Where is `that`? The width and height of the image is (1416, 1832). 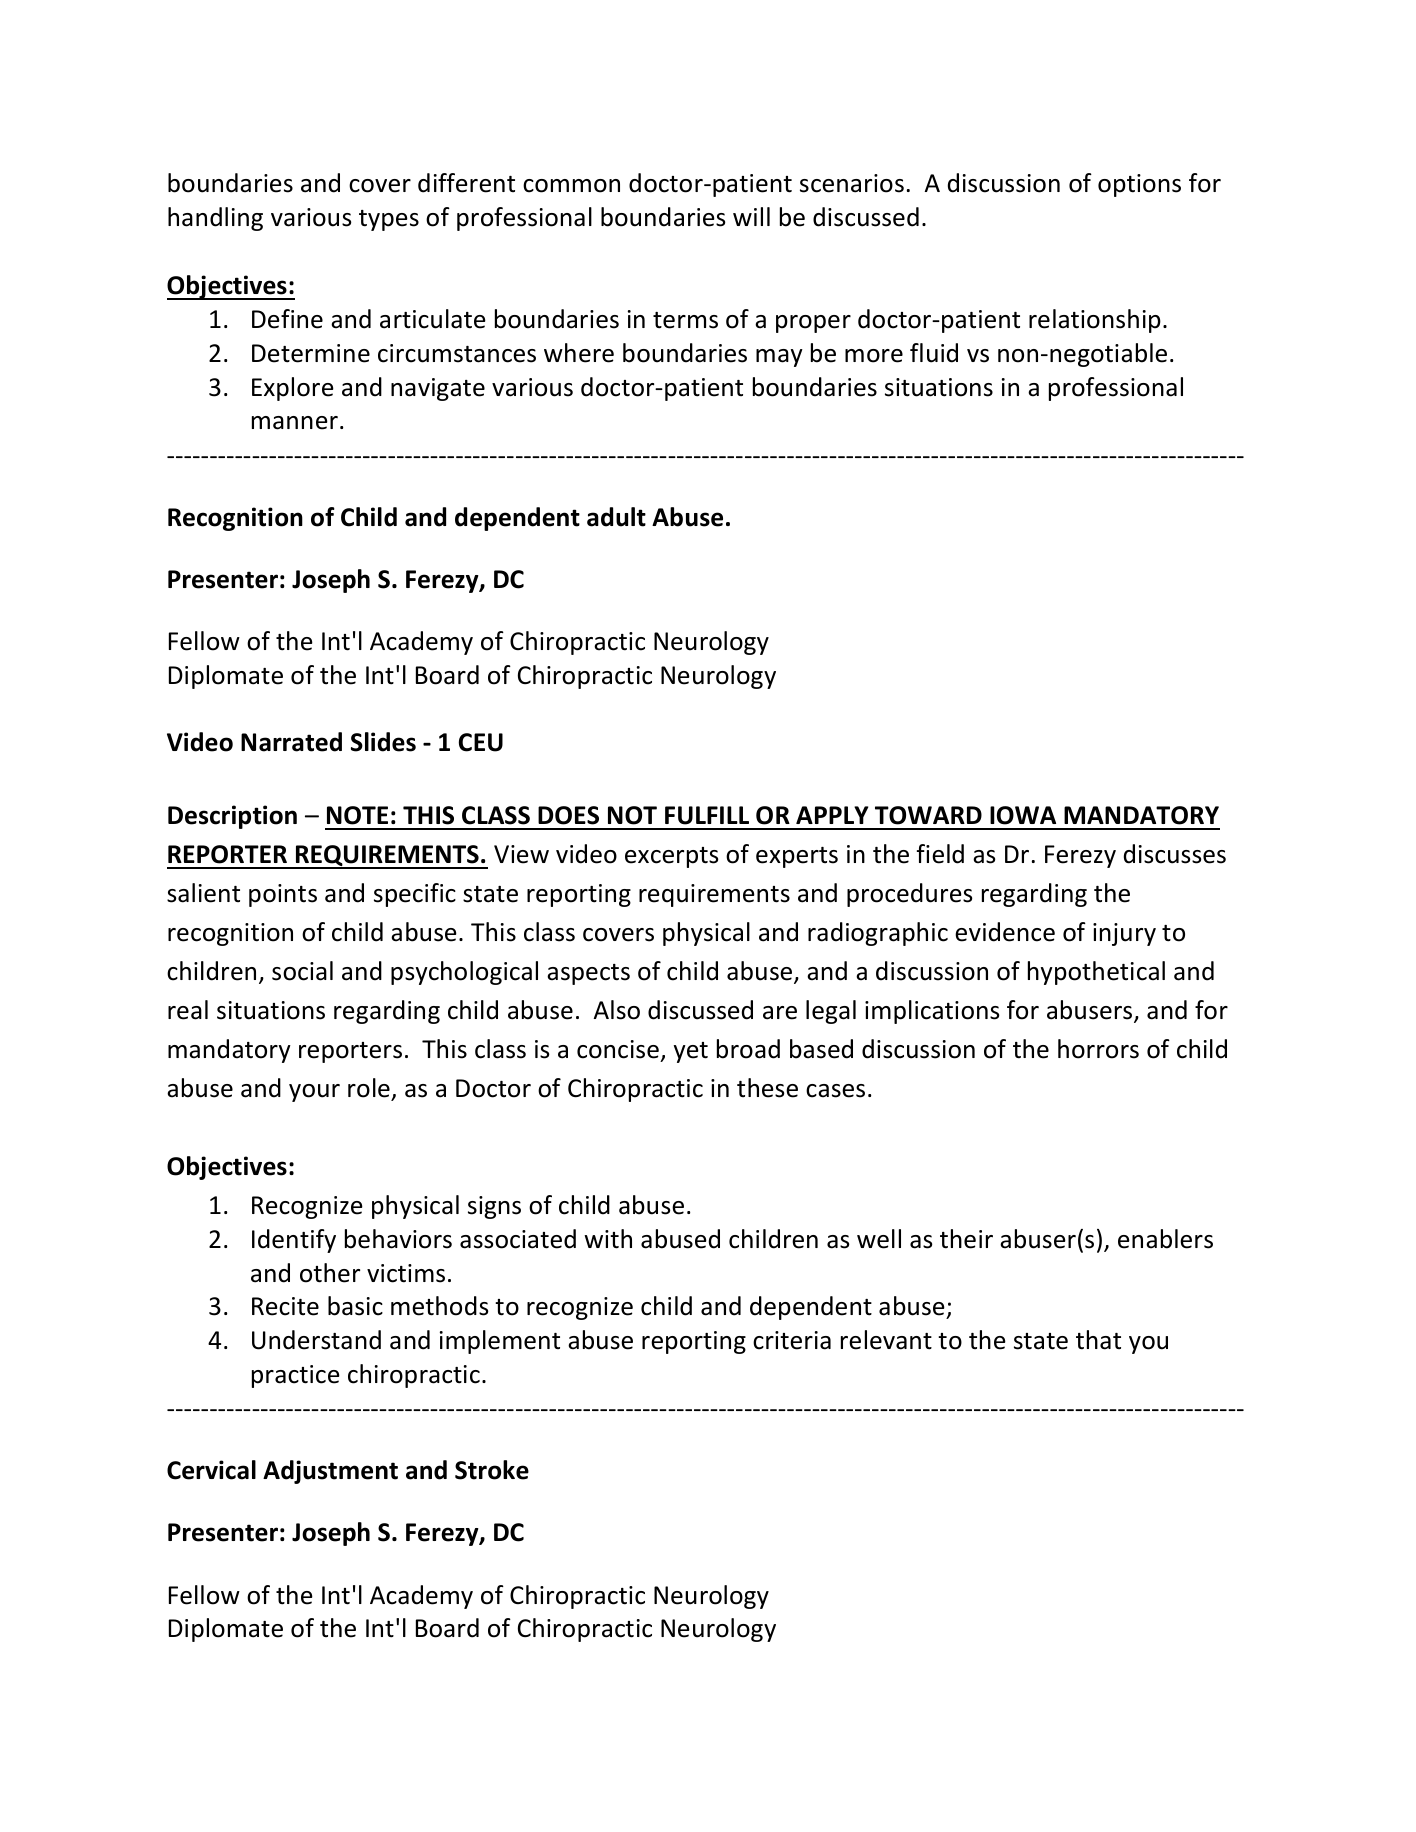
that is located at coordinates (1098, 1340).
